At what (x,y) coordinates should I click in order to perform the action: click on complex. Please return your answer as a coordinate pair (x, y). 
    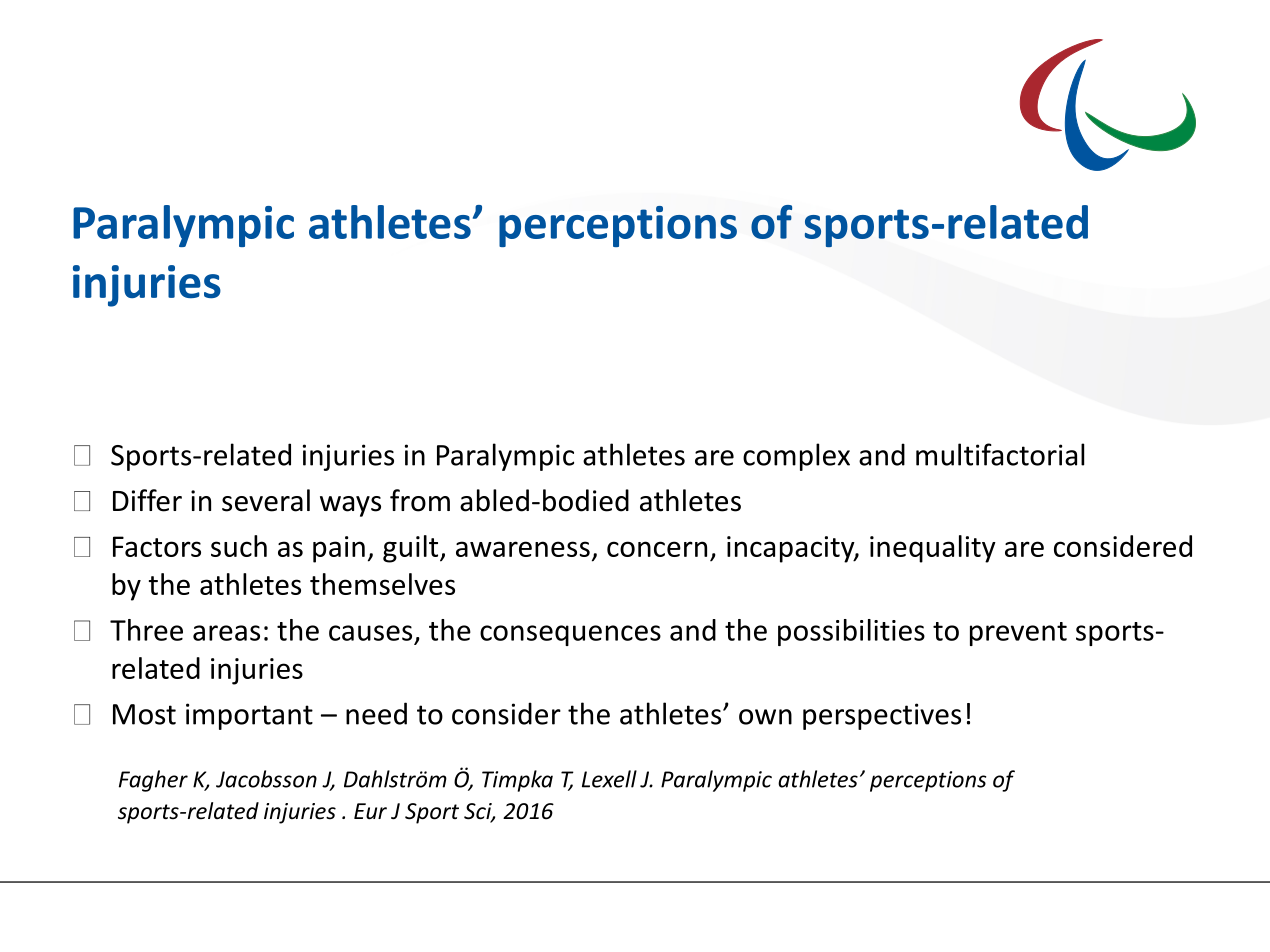
    Looking at the image, I should click on (796, 457).
